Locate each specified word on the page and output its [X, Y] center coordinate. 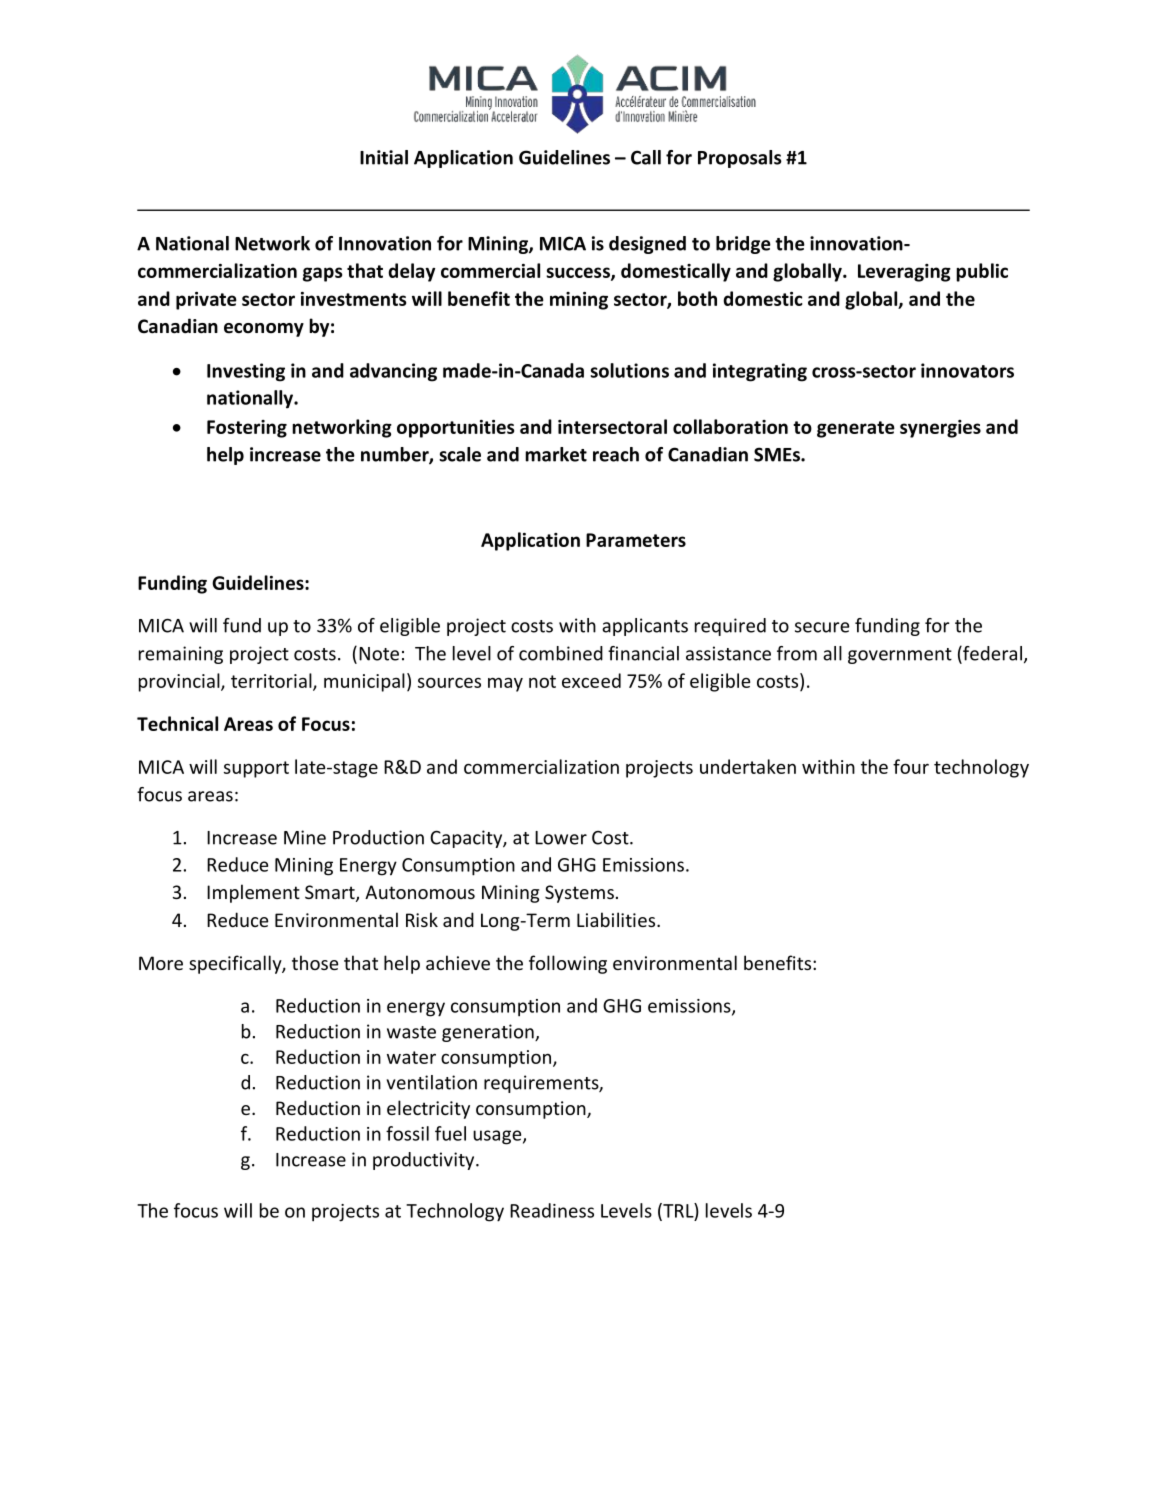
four [911, 766]
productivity [425, 1161]
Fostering [247, 429]
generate [856, 429]
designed [647, 245]
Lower [561, 838]
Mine [305, 837]
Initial [384, 157]
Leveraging [904, 273]
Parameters [636, 540]
